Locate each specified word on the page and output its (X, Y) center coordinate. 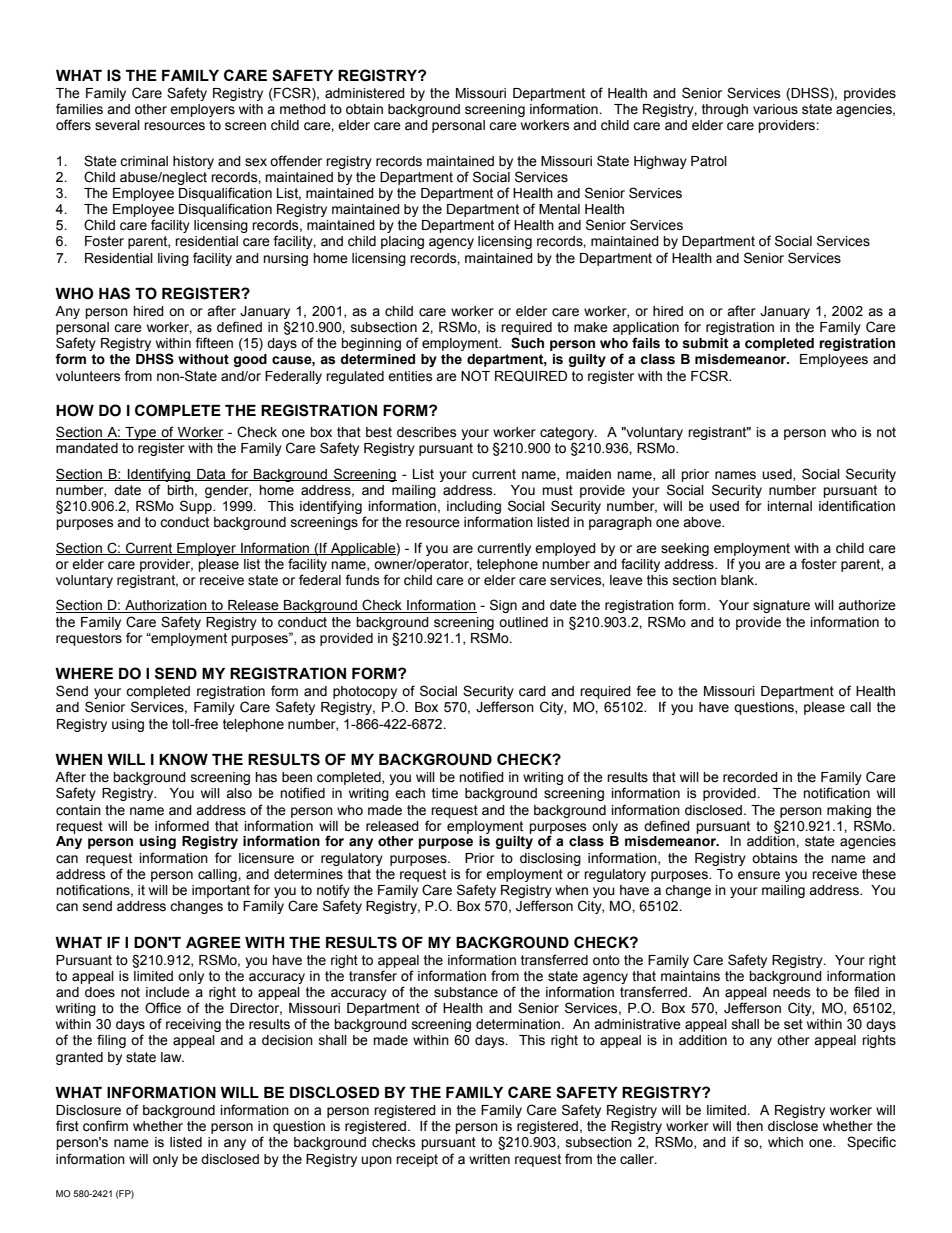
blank (739, 580)
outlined (523, 622)
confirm (105, 1126)
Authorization (166, 606)
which (785, 1142)
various (775, 109)
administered (365, 93)
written (489, 1159)
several (117, 125)
